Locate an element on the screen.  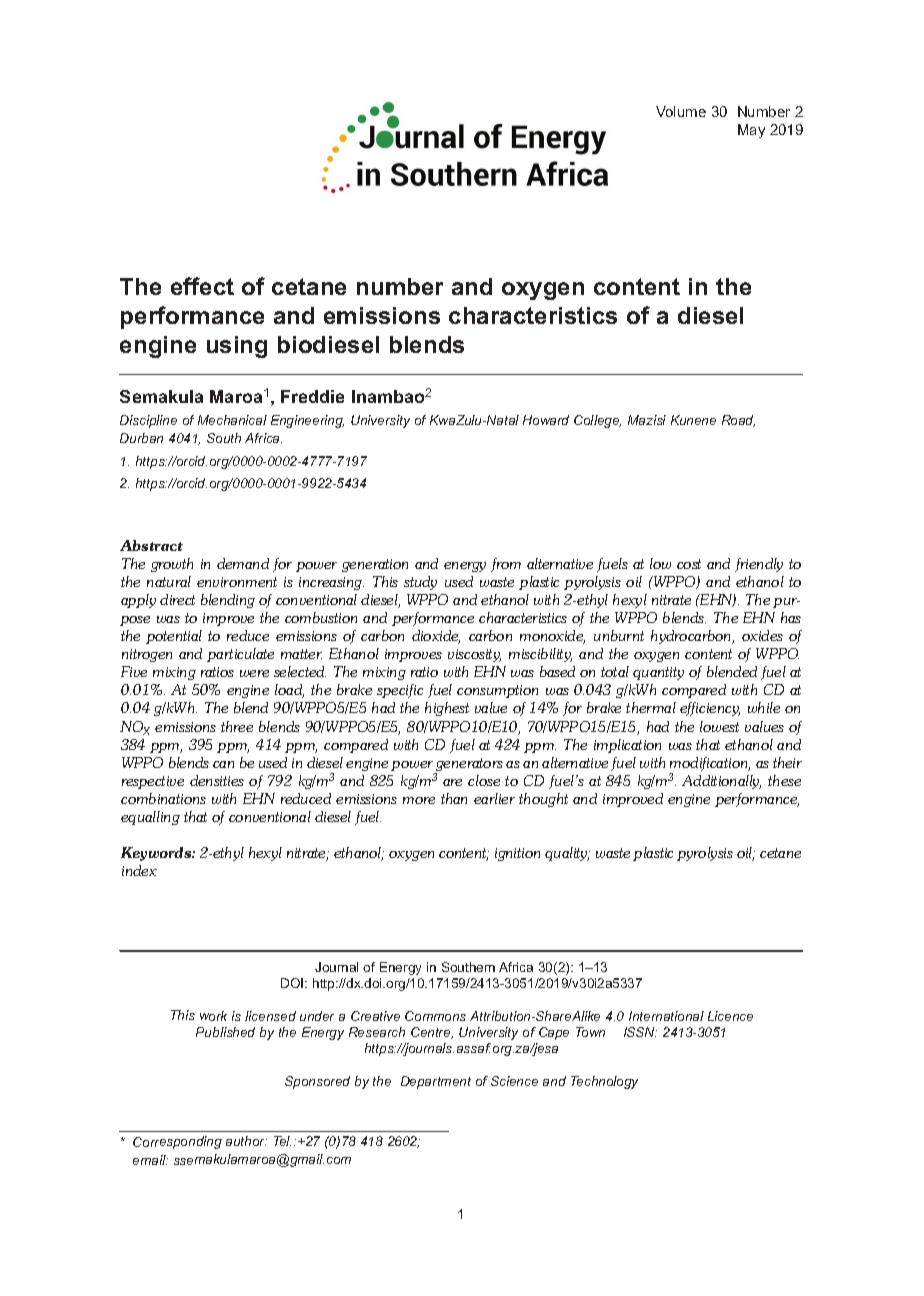
earlier is located at coordinates (494, 798).
